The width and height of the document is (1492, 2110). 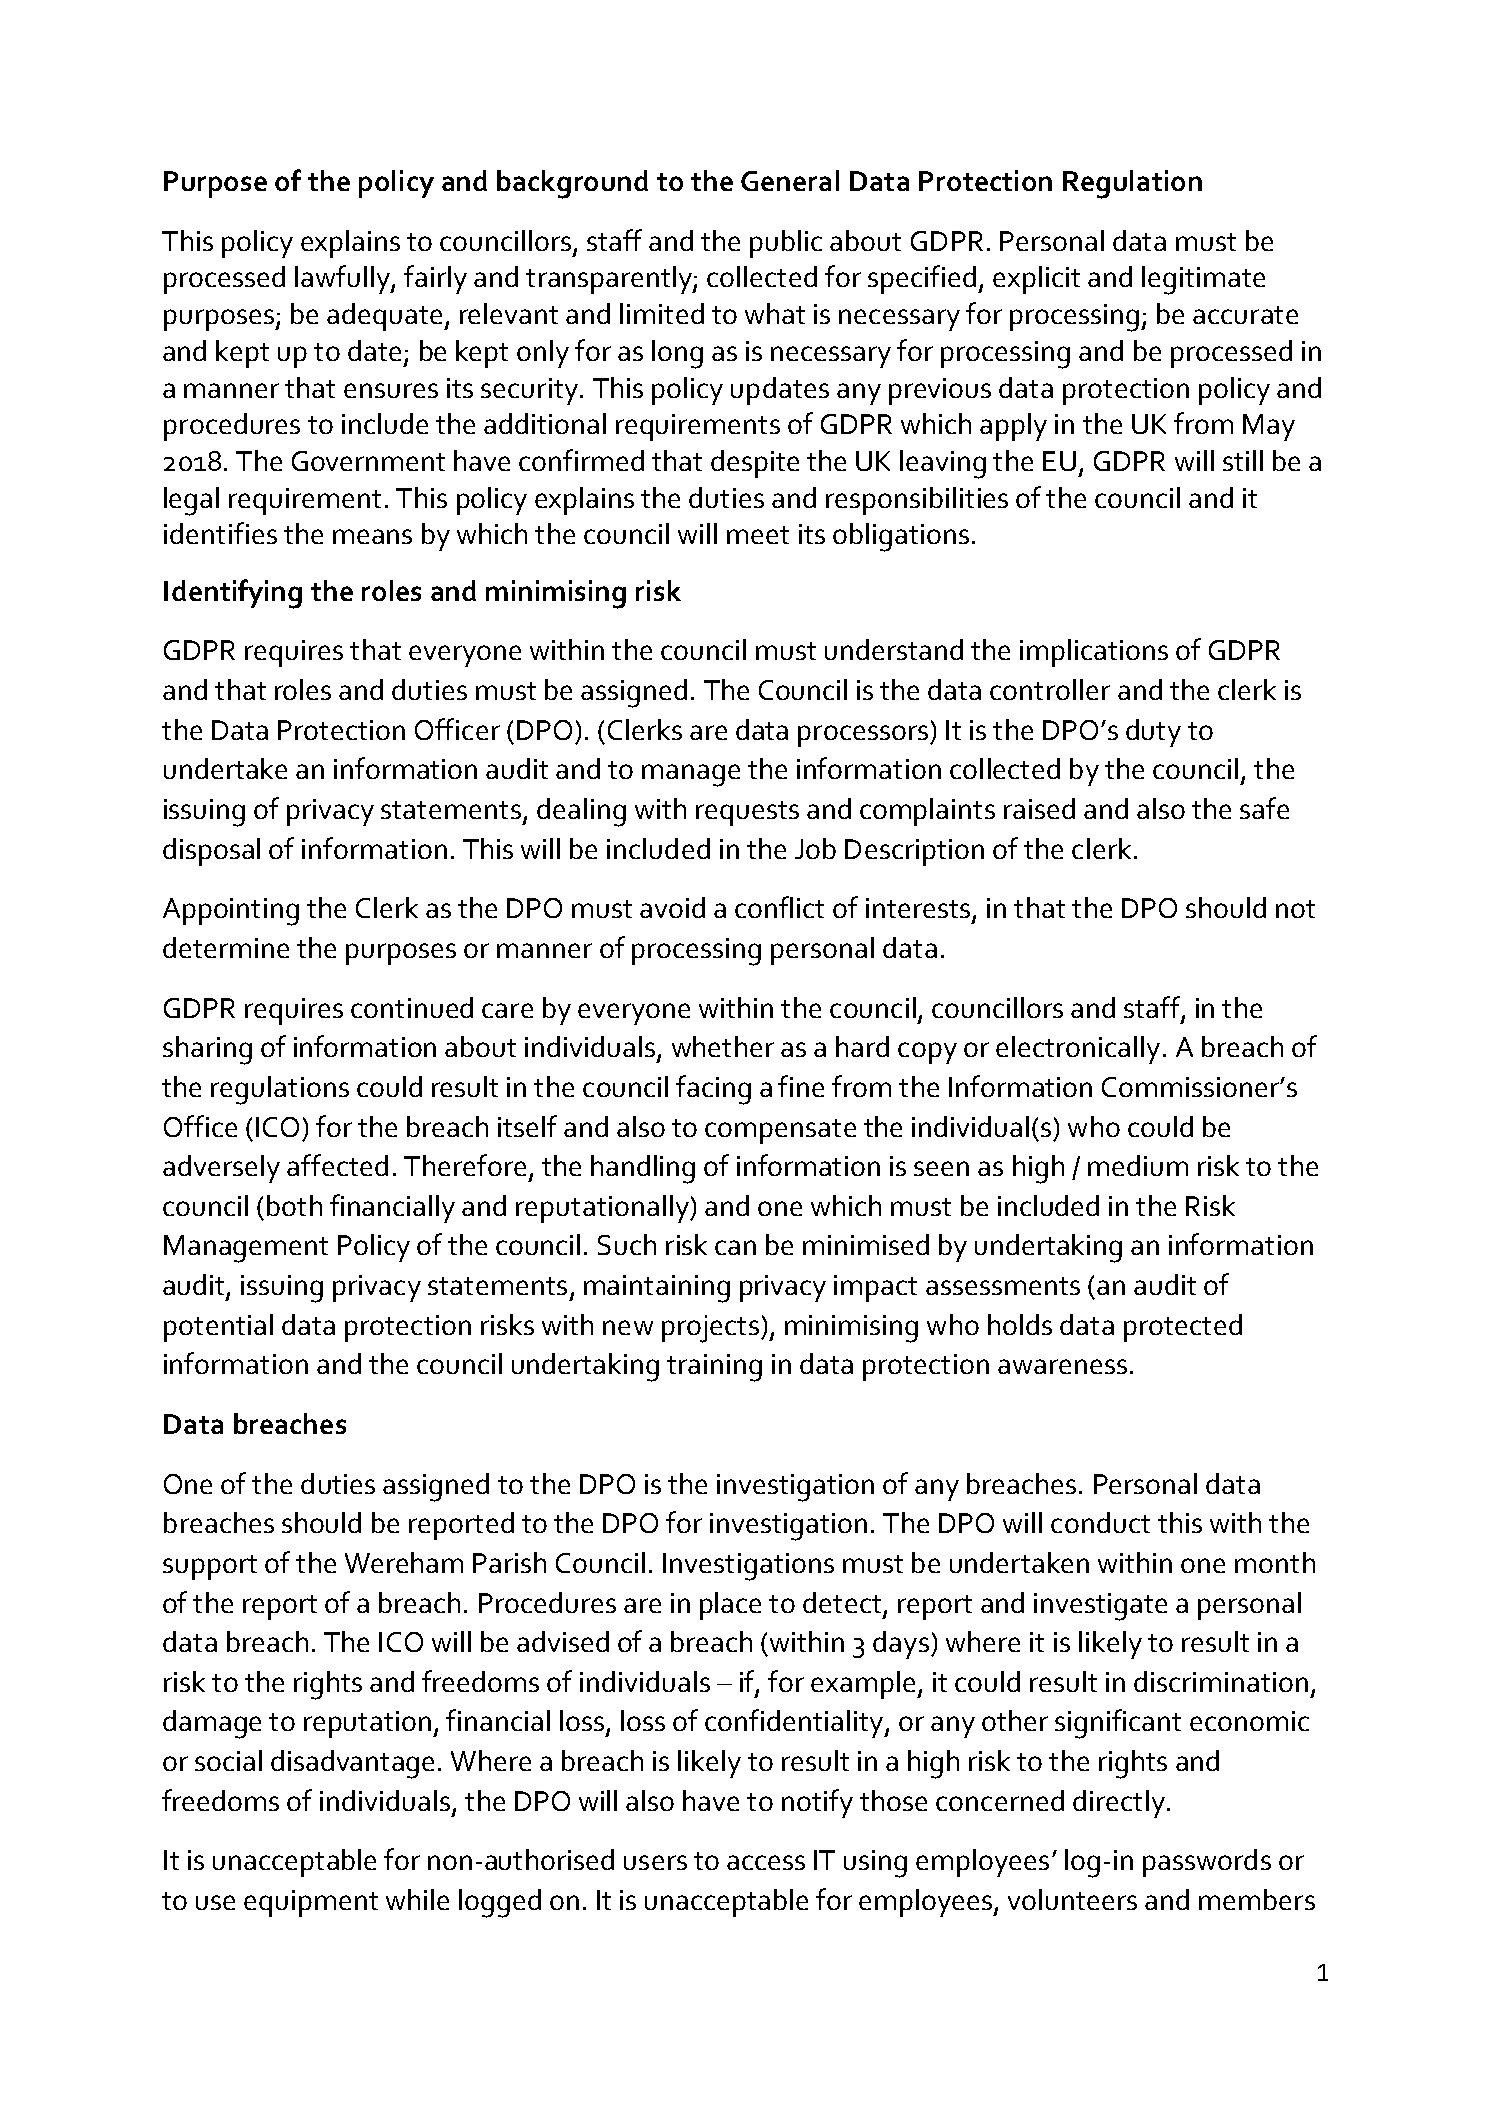 What do you see at coordinates (386, 317) in the document?
I see `adequate` at bounding box center [386, 317].
